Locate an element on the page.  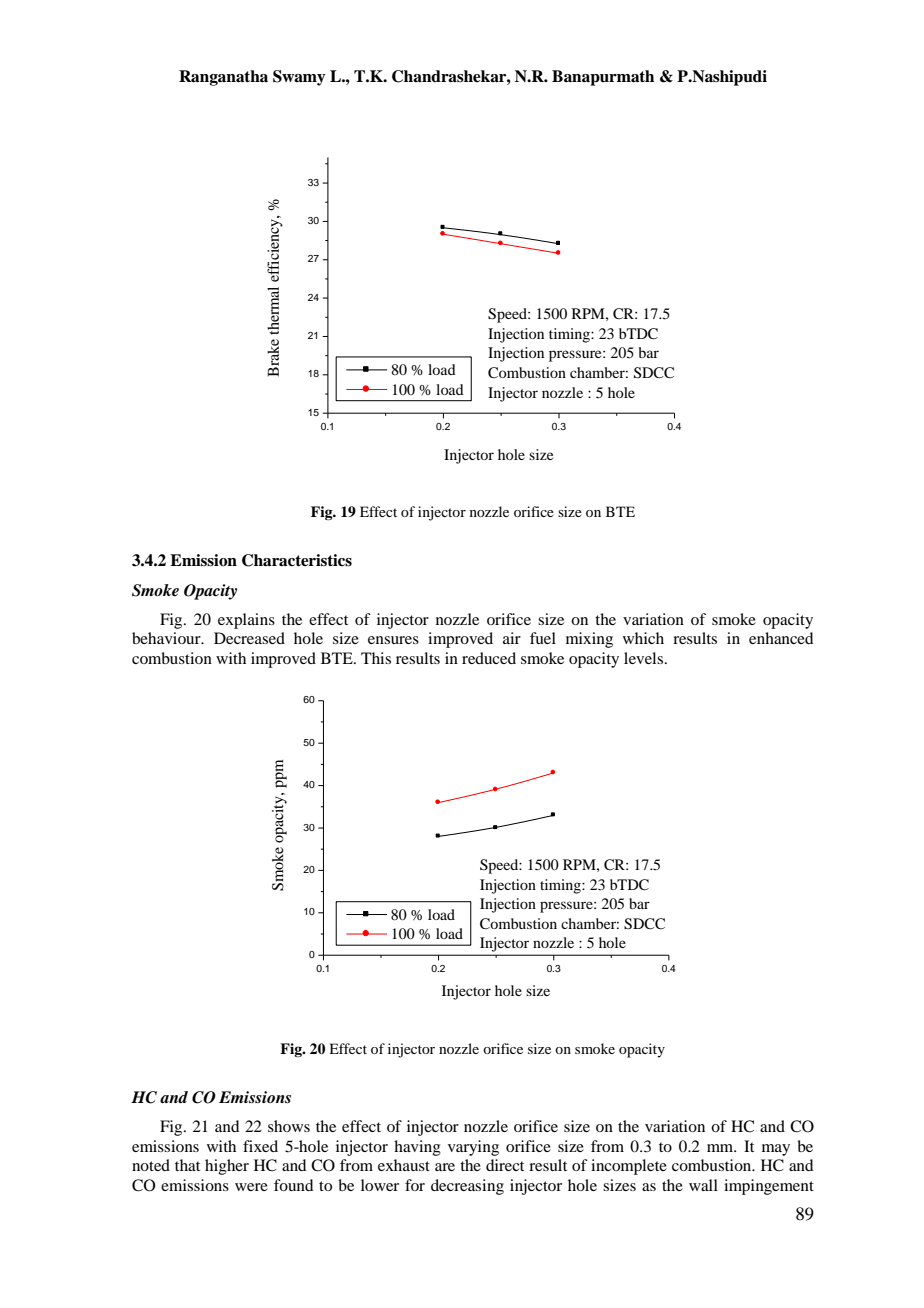
which is located at coordinates (643, 638).
